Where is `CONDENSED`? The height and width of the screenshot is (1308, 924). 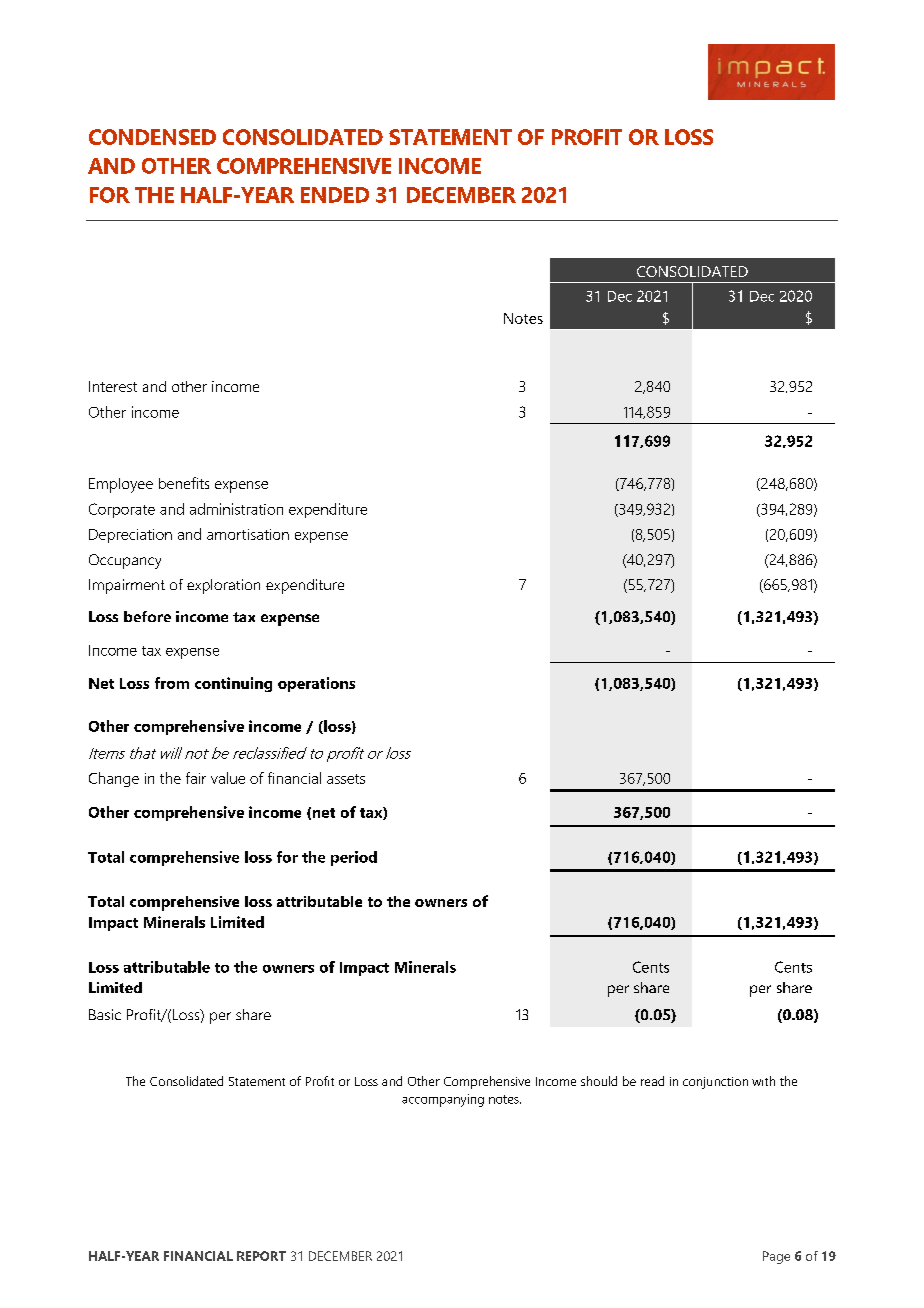 CONDENSED is located at coordinates (152, 137).
